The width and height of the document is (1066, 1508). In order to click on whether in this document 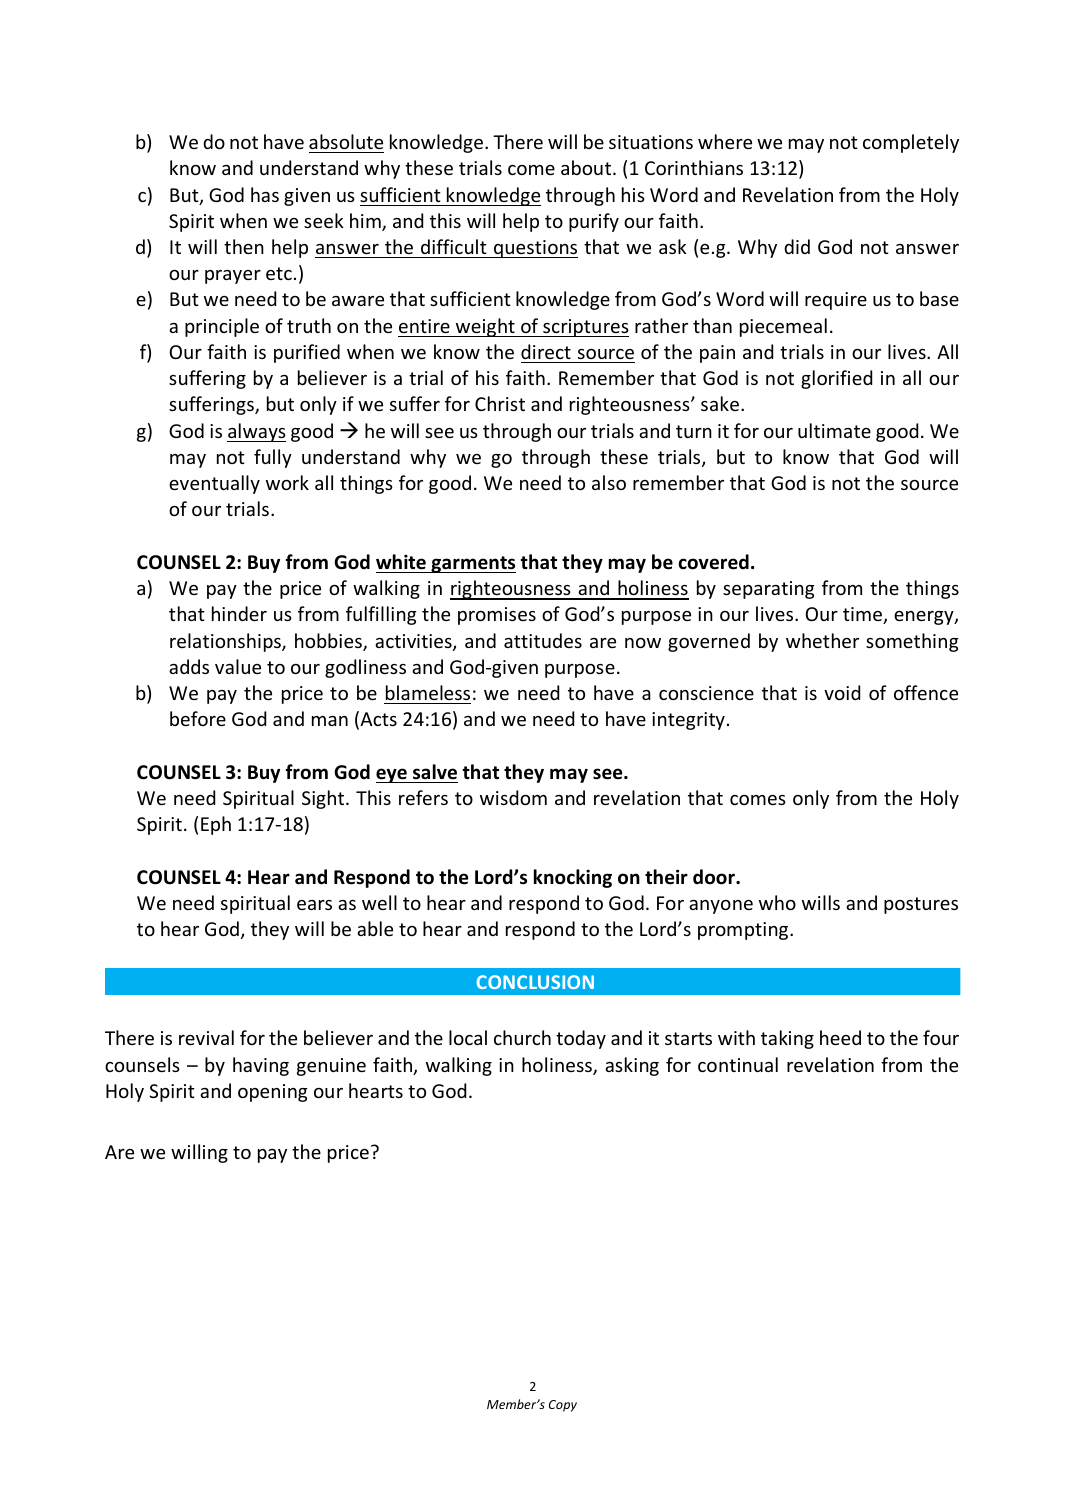, I will do `click(822, 640)`.
